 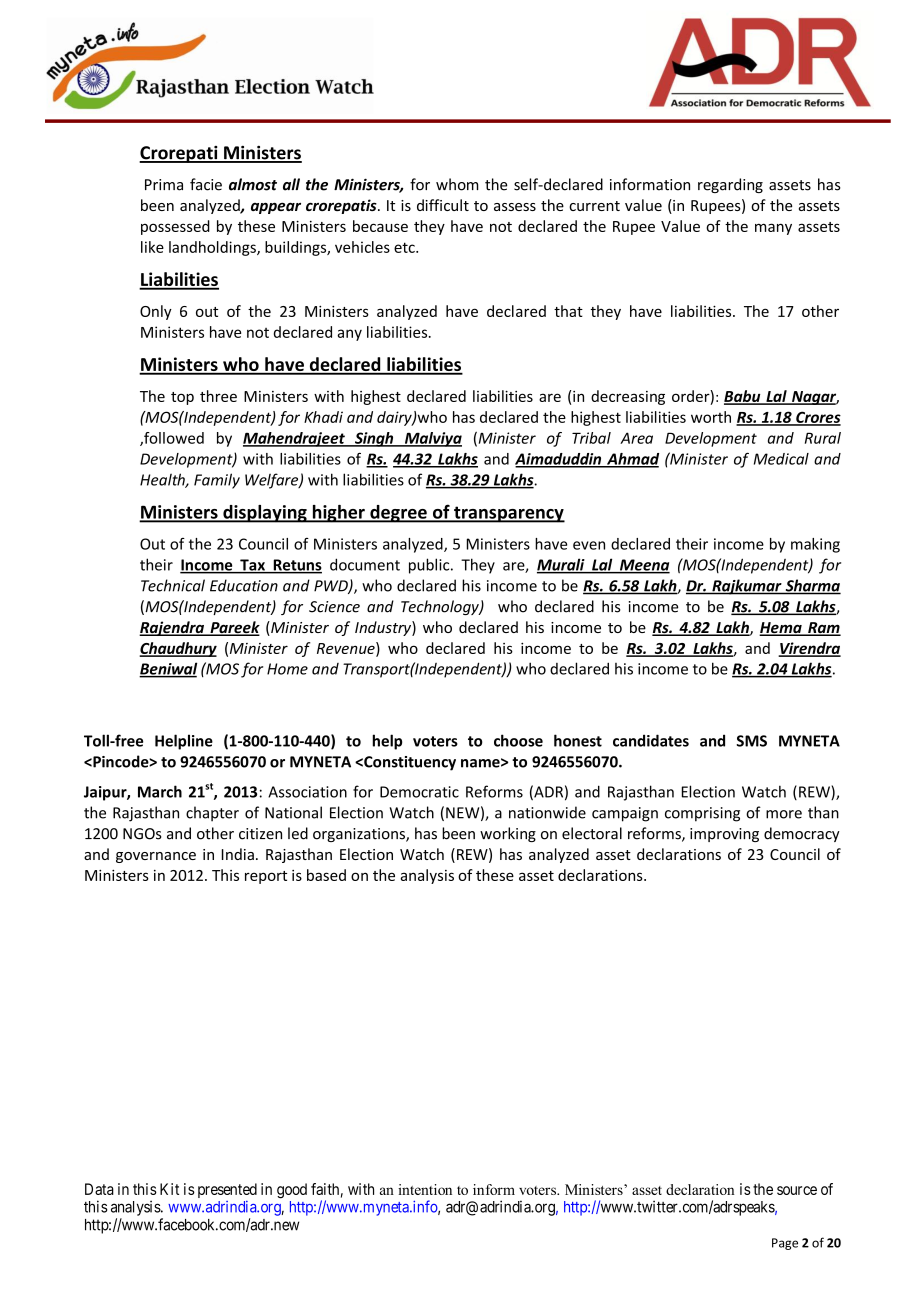 I want to click on many, so click(x=773, y=229).
